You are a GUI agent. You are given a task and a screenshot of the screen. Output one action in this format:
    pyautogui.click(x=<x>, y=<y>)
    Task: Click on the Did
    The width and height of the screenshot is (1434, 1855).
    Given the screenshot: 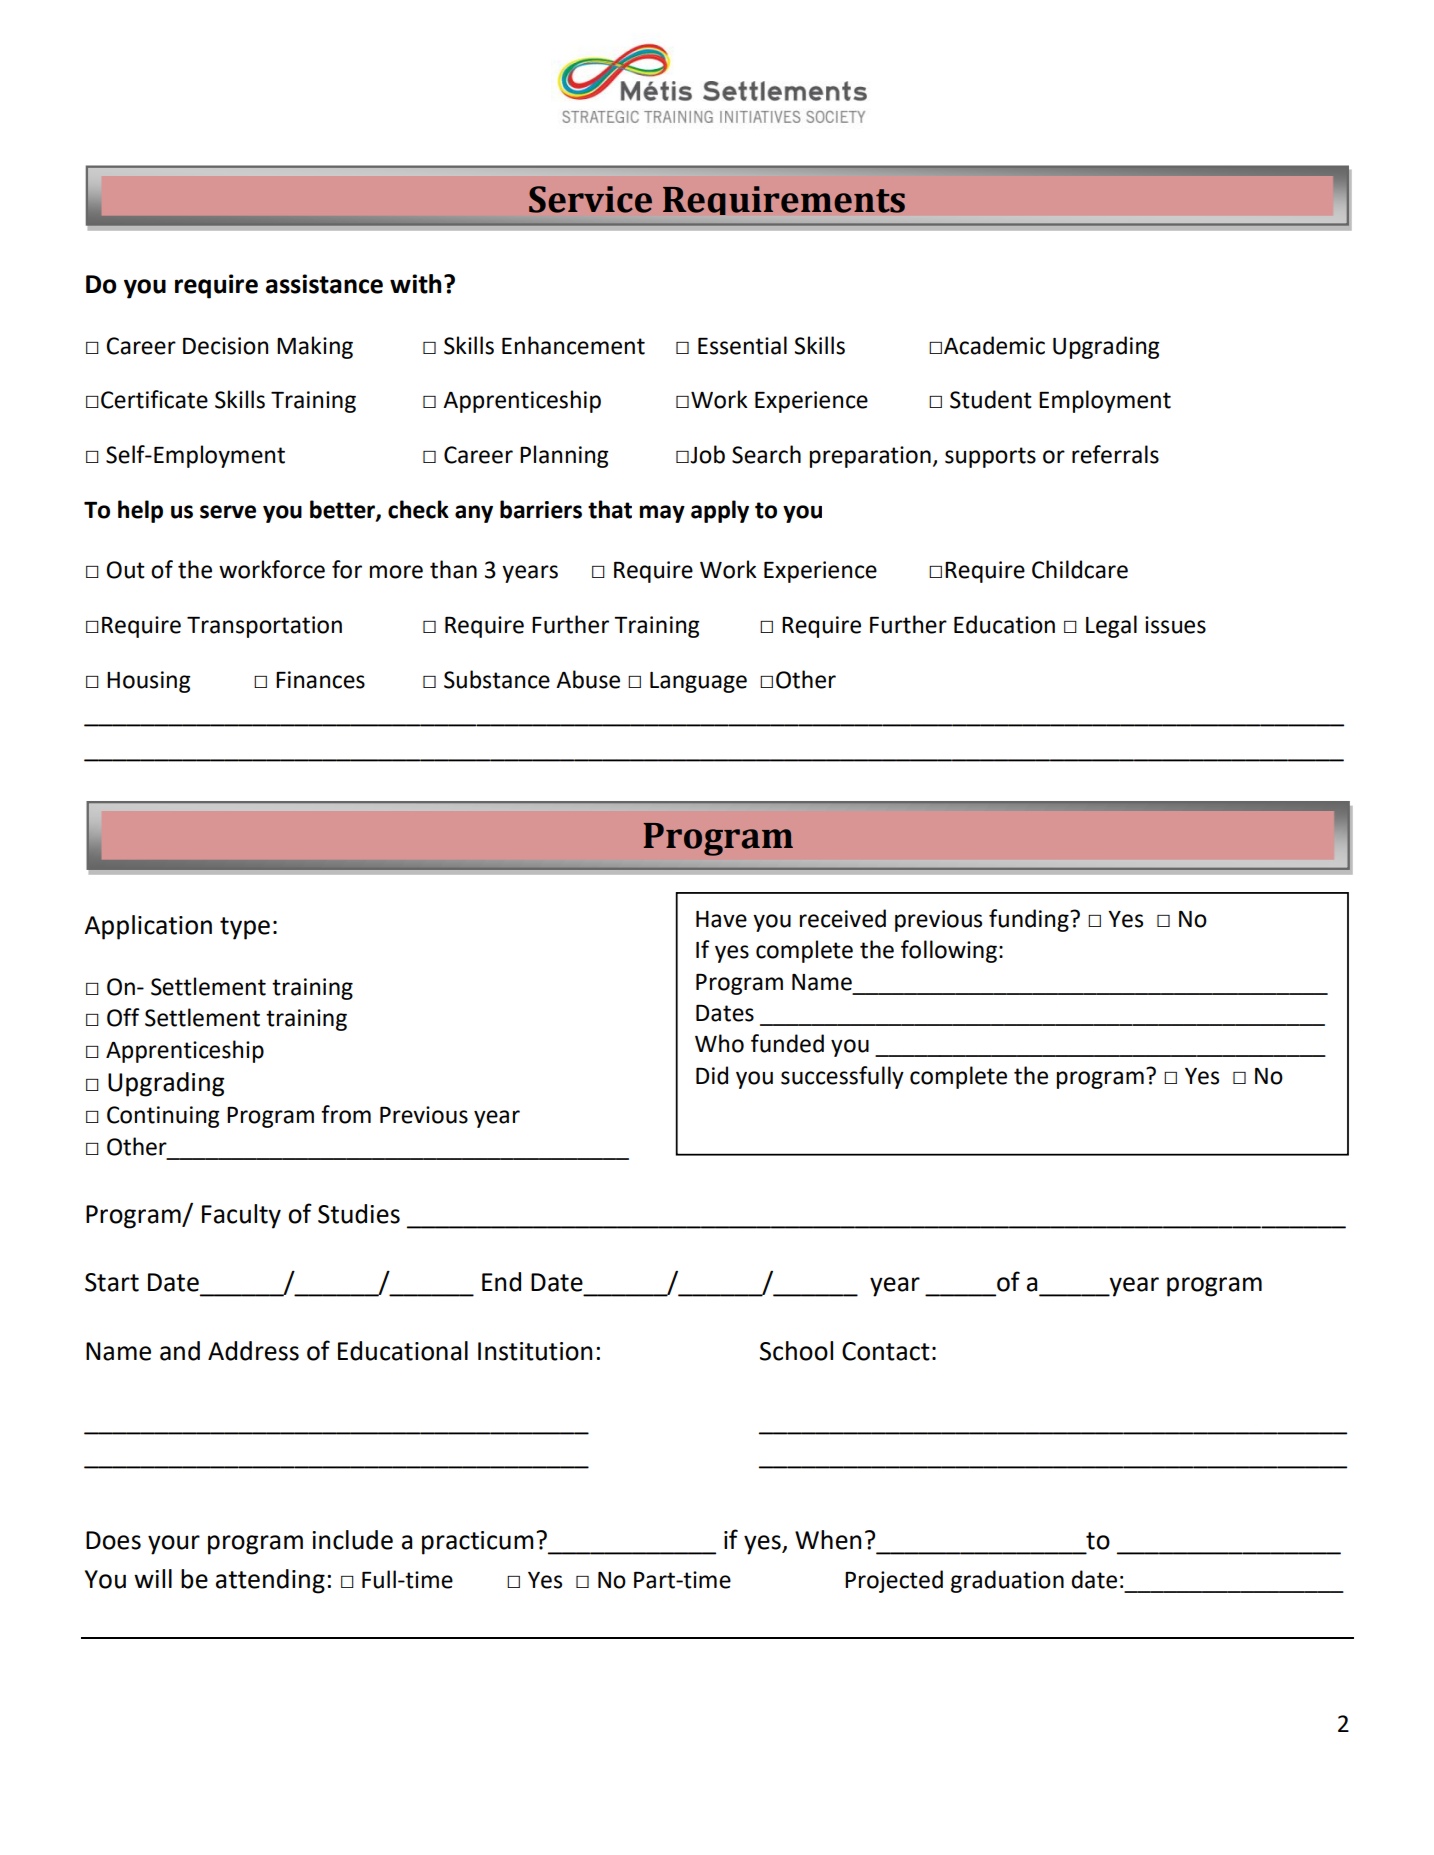 What is the action you would take?
    pyautogui.click(x=712, y=1075)
